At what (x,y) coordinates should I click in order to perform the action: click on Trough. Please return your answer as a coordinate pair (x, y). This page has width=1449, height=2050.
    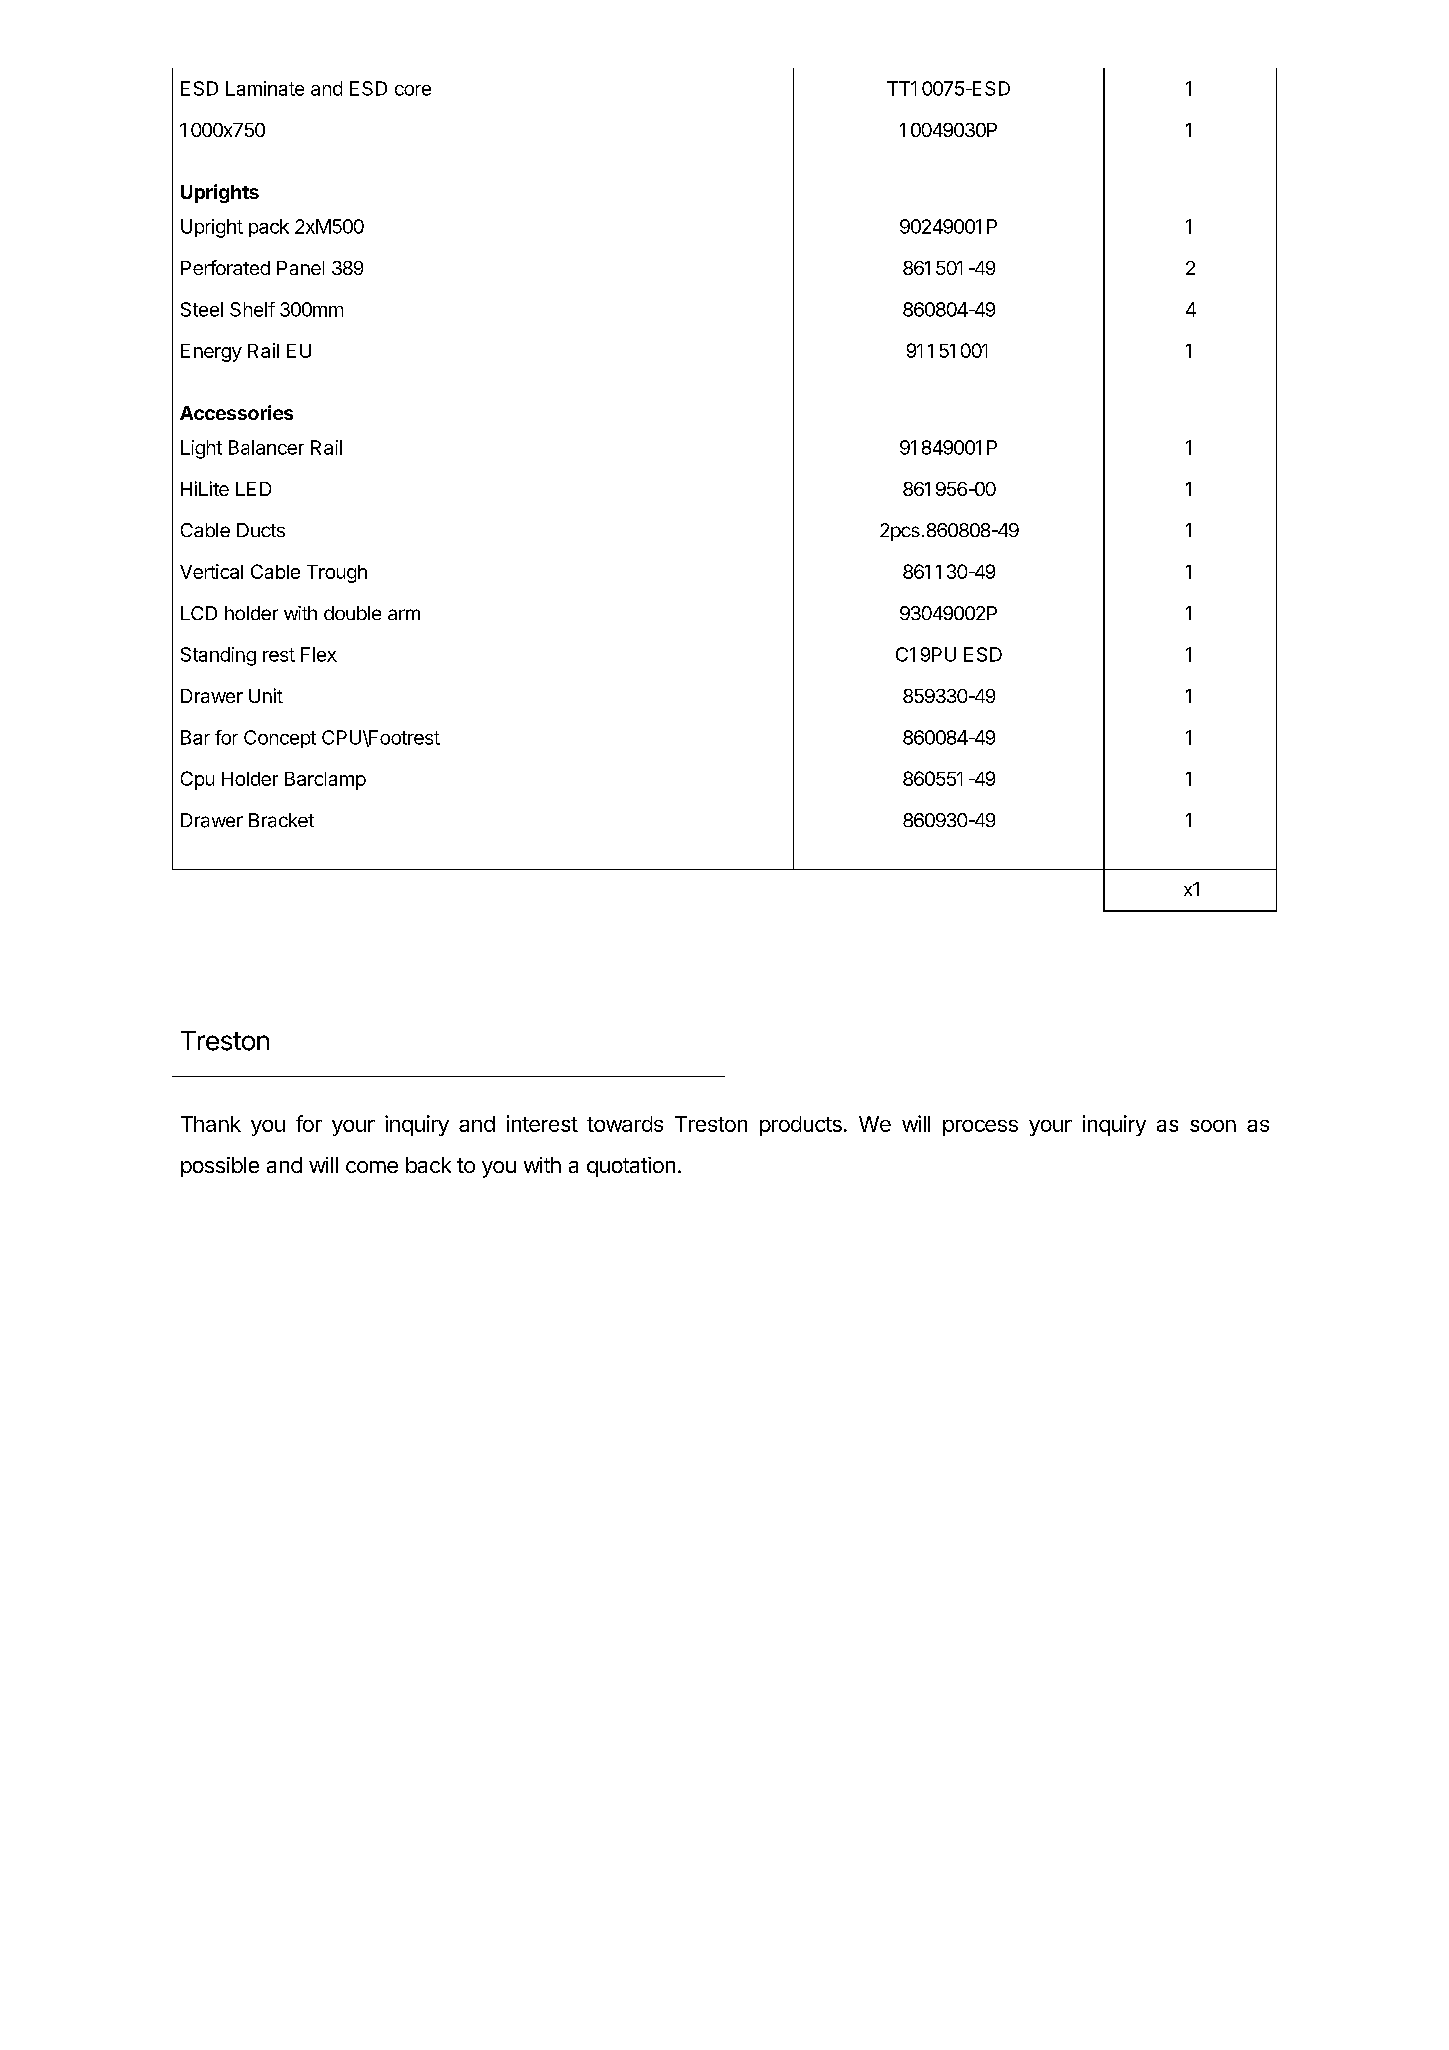
    Looking at the image, I should click on (337, 574).
